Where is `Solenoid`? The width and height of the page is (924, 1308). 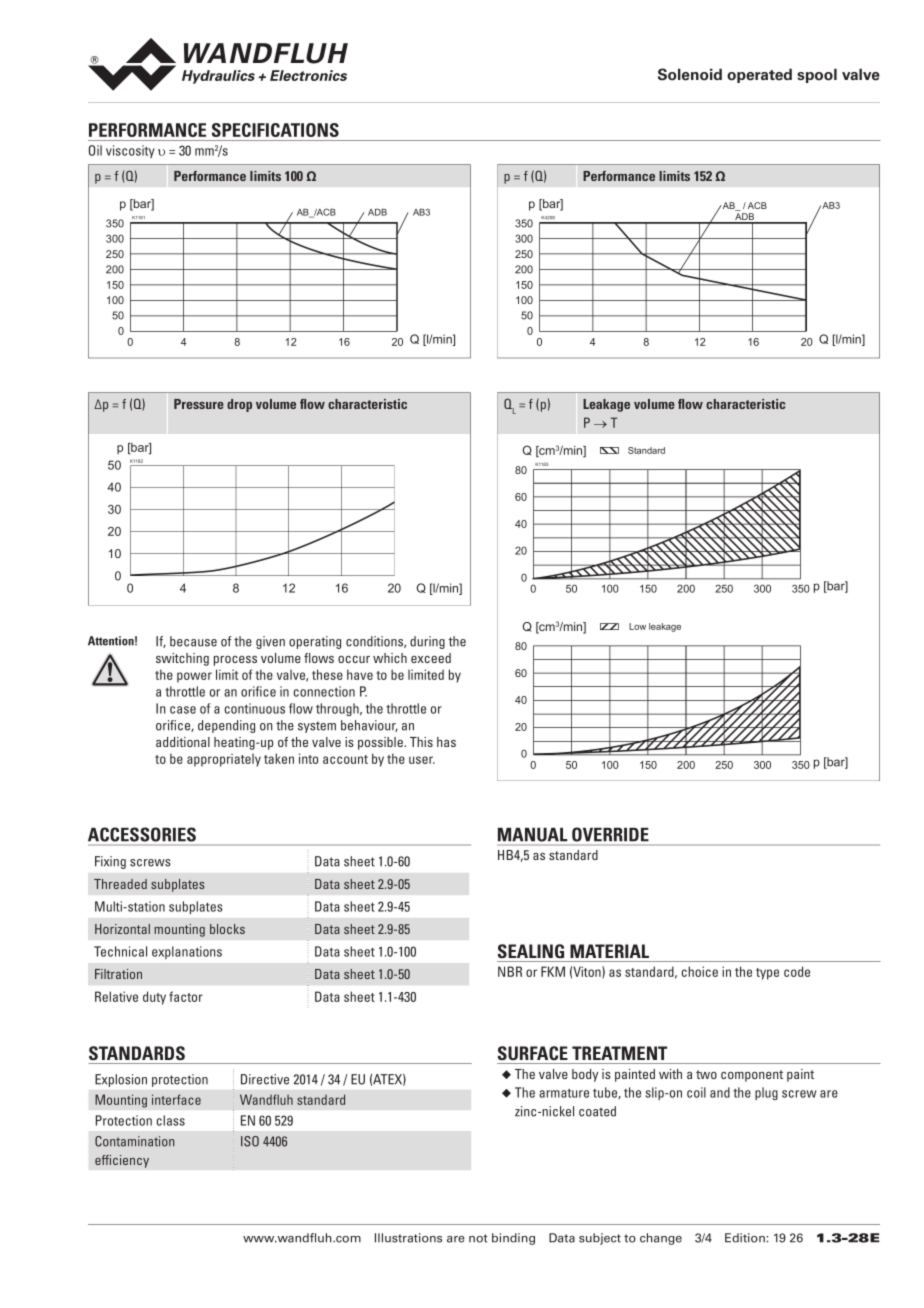
Solenoid is located at coordinates (690, 74).
